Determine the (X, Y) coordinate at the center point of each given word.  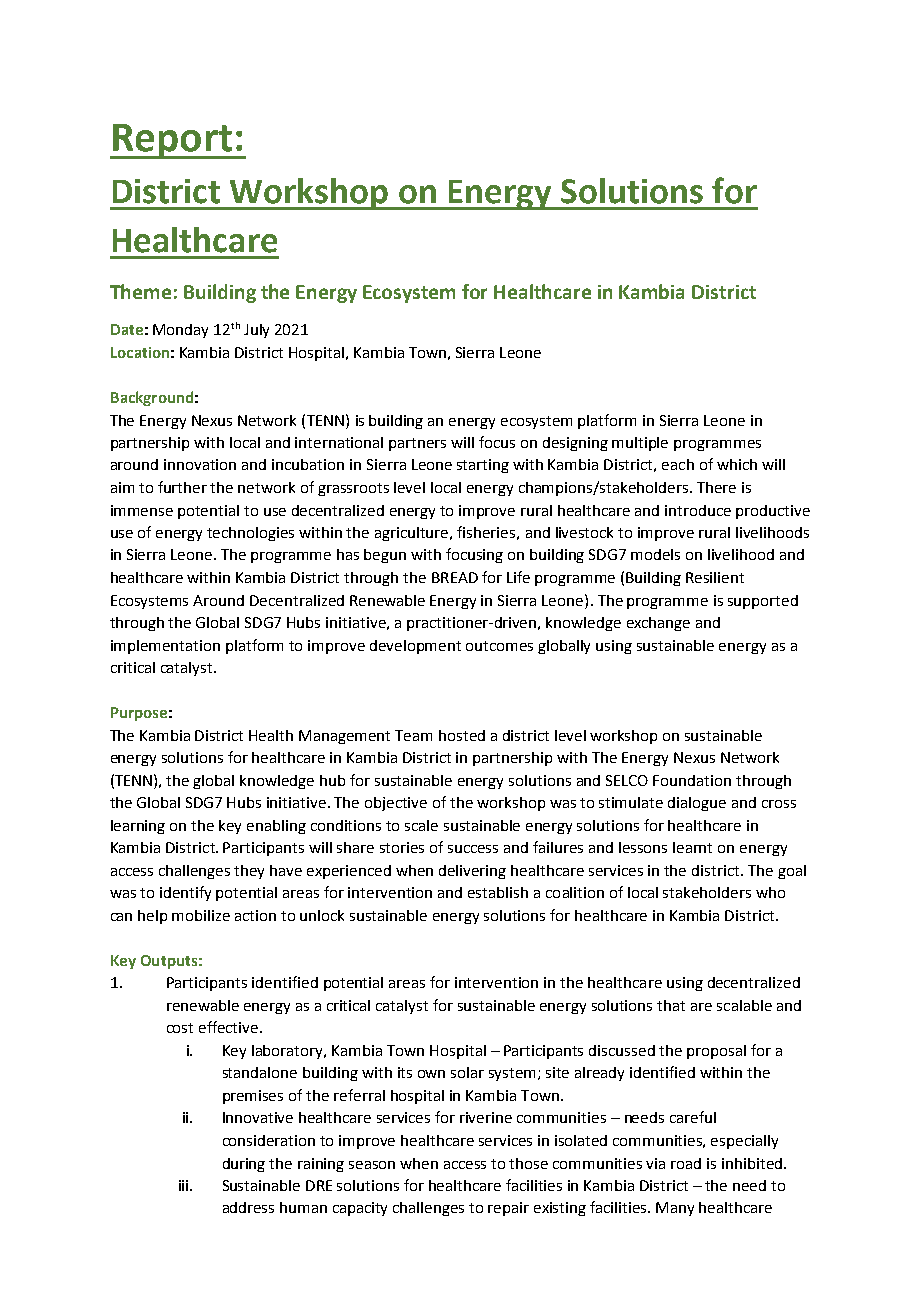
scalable (744, 1005)
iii (185, 1185)
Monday (180, 331)
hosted (462, 735)
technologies (250, 534)
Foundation (692, 780)
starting (483, 466)
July (256, 331)
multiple (640, 444)
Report (172, 141)
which (737, 464)
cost (180, 1028)
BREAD (455, 577)
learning (138, 827)
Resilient (715, 577)
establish (498, 892)
